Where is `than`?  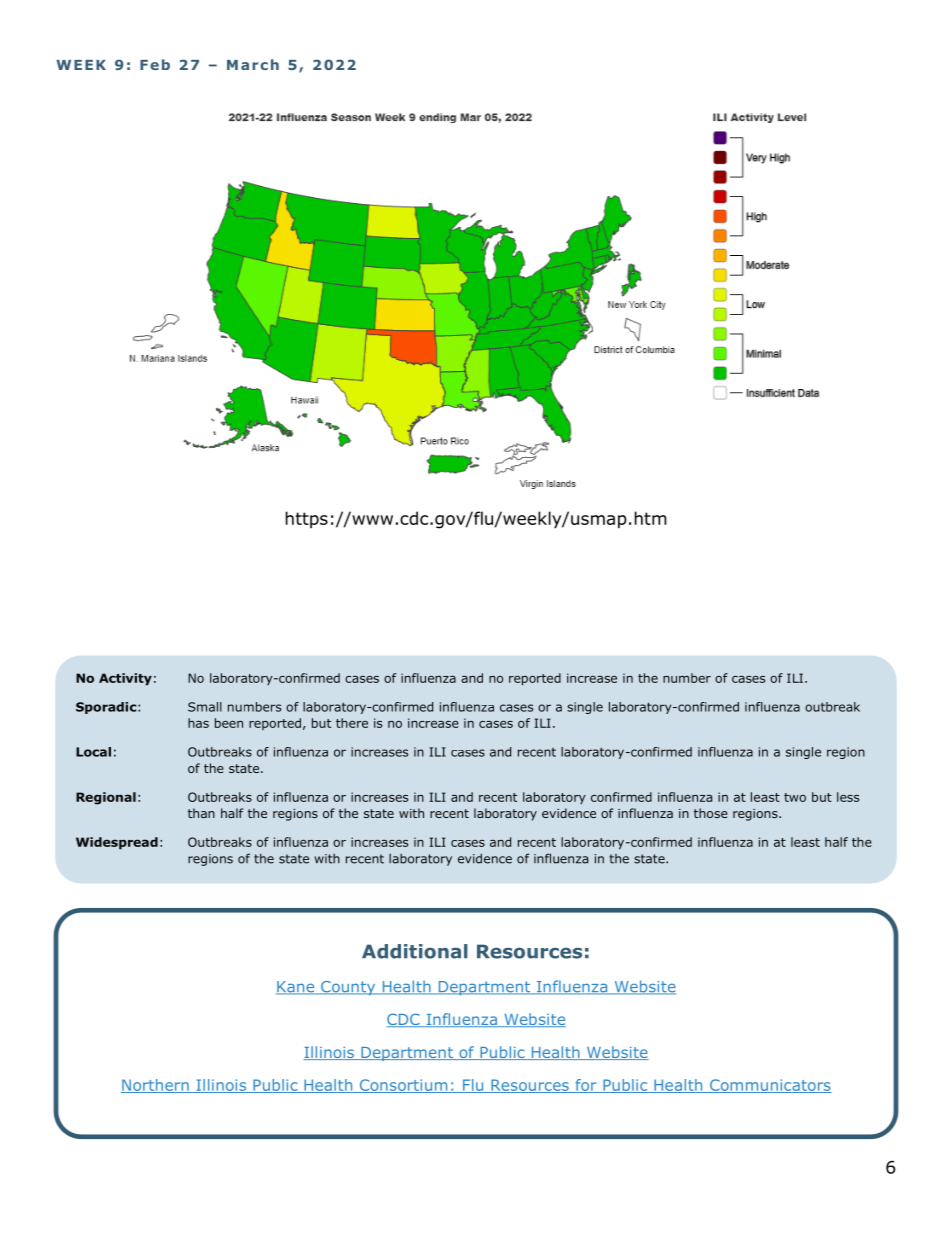 than is located at coordinates (201, 813).
